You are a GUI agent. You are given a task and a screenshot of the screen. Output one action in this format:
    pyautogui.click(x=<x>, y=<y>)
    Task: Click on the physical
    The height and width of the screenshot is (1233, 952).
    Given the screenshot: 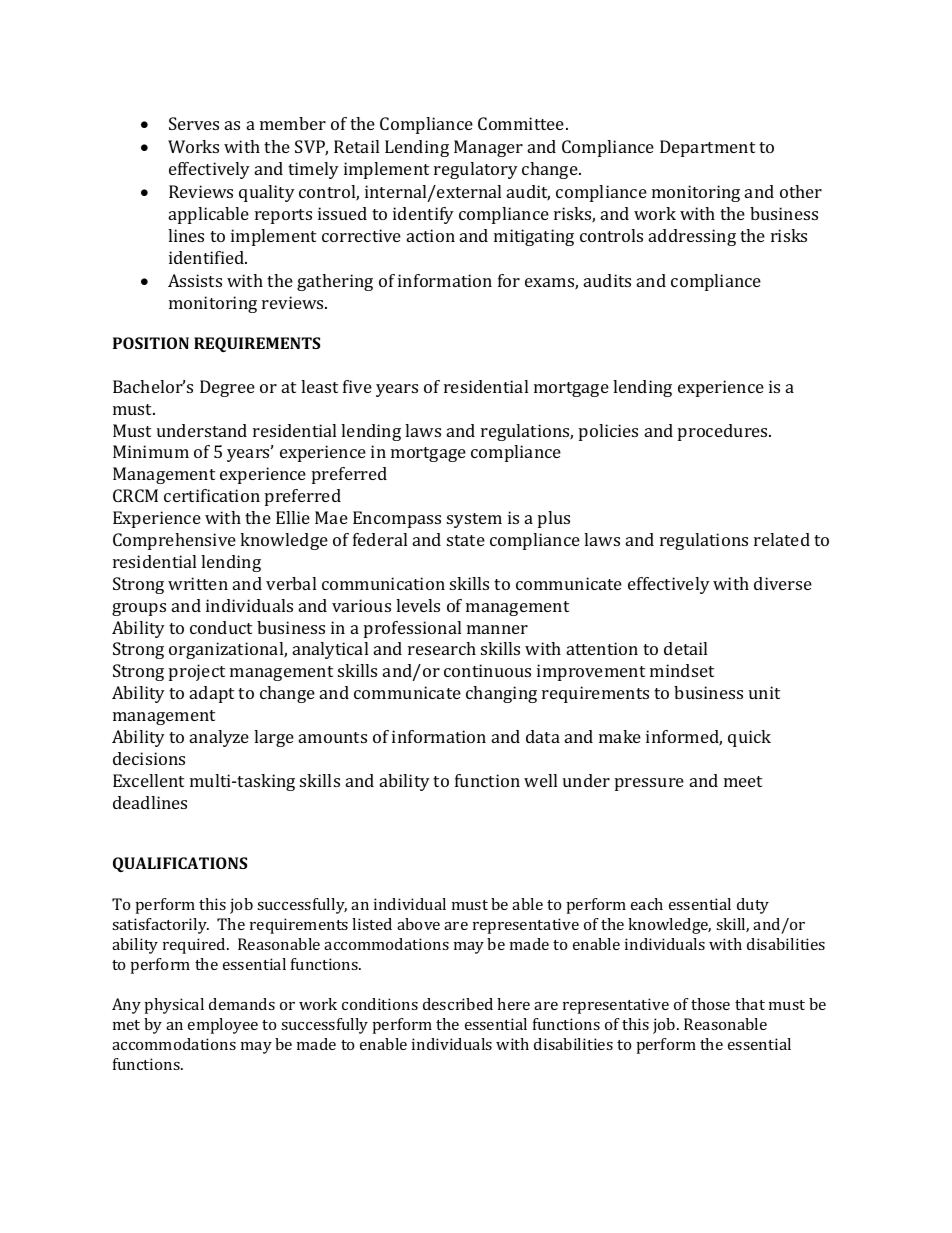 What is the action you would take?
    pyautogui.click(x=174, y=1006)
